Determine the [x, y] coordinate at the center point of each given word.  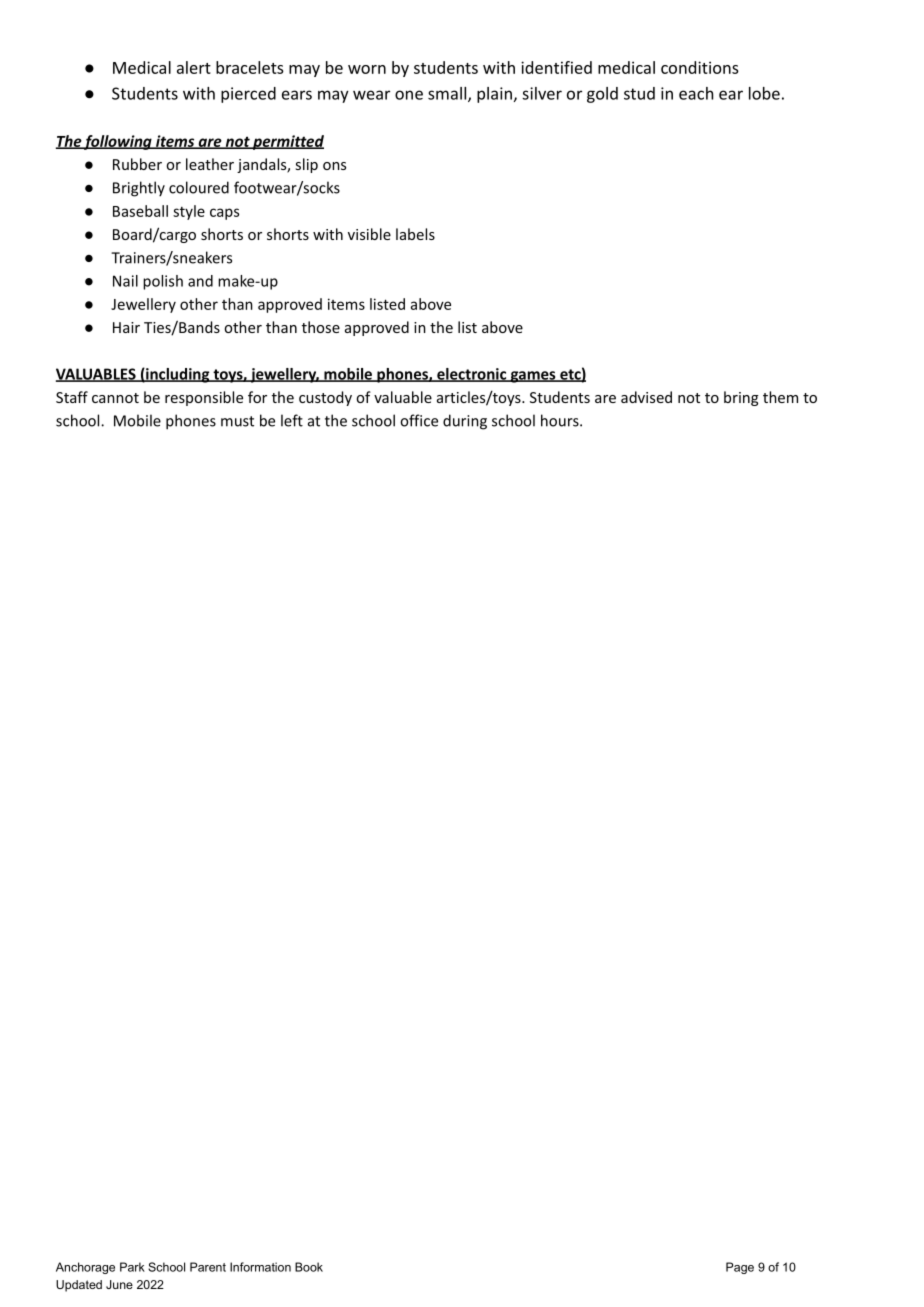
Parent [208, 1267]
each [696, 93]
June [119, 1284]
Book [309, 1267]
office [419, 420]
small [447, 93]
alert [194, 67]
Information [260, 1267]
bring [741, 398]
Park [132, 1267]
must [237, 421]
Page [740, 1268]
